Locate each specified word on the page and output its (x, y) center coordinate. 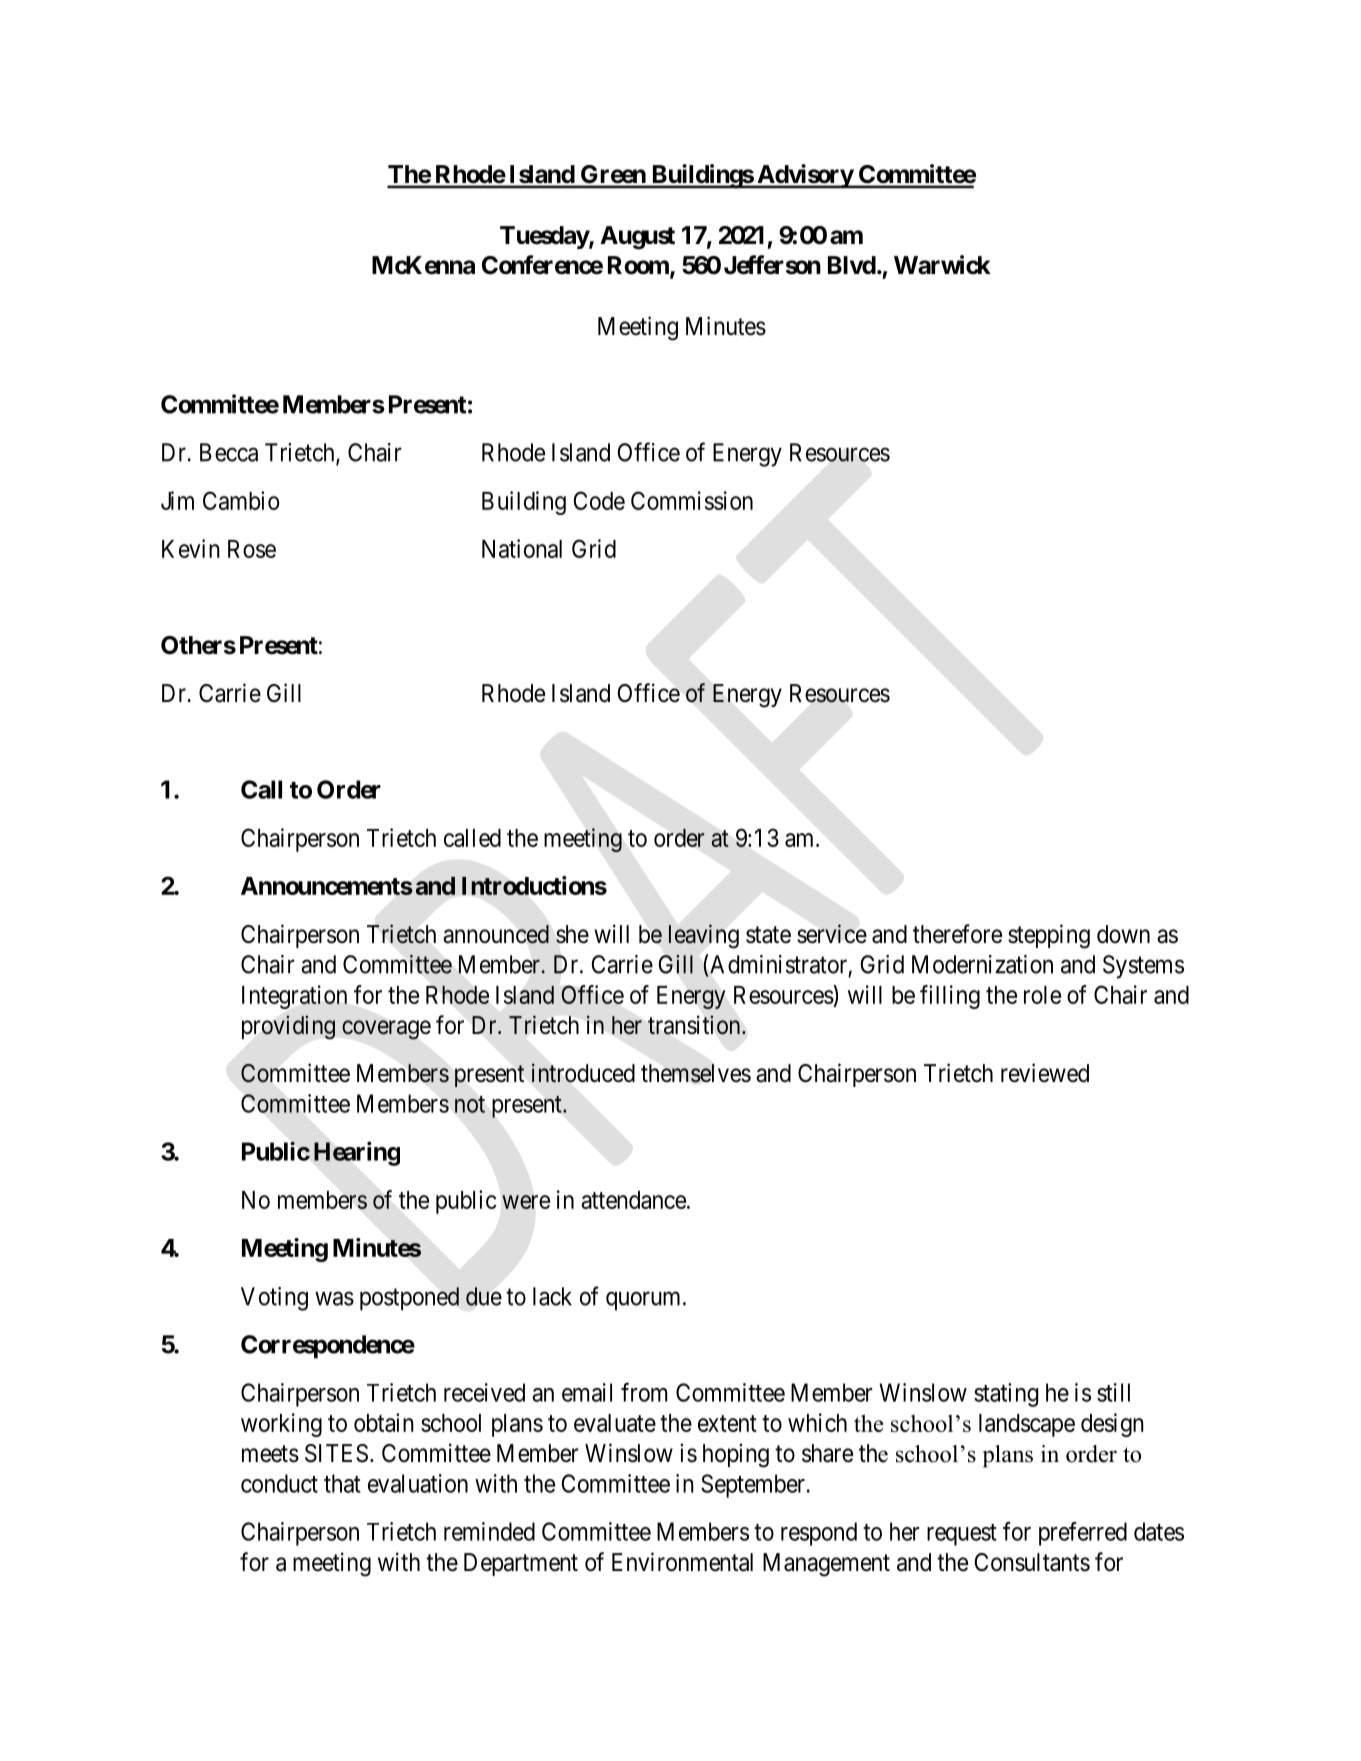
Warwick (942, 265)
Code (599, 500)
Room (639, 266)
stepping (1049, 936)
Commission (692, 500)
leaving (704, 936)
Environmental (682, 1562)
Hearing (357, 1153)
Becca (229, 452)
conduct (279, 1483)
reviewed (1045, 1073)
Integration (294, 997)
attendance (633, 1200)
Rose (252, 549)
